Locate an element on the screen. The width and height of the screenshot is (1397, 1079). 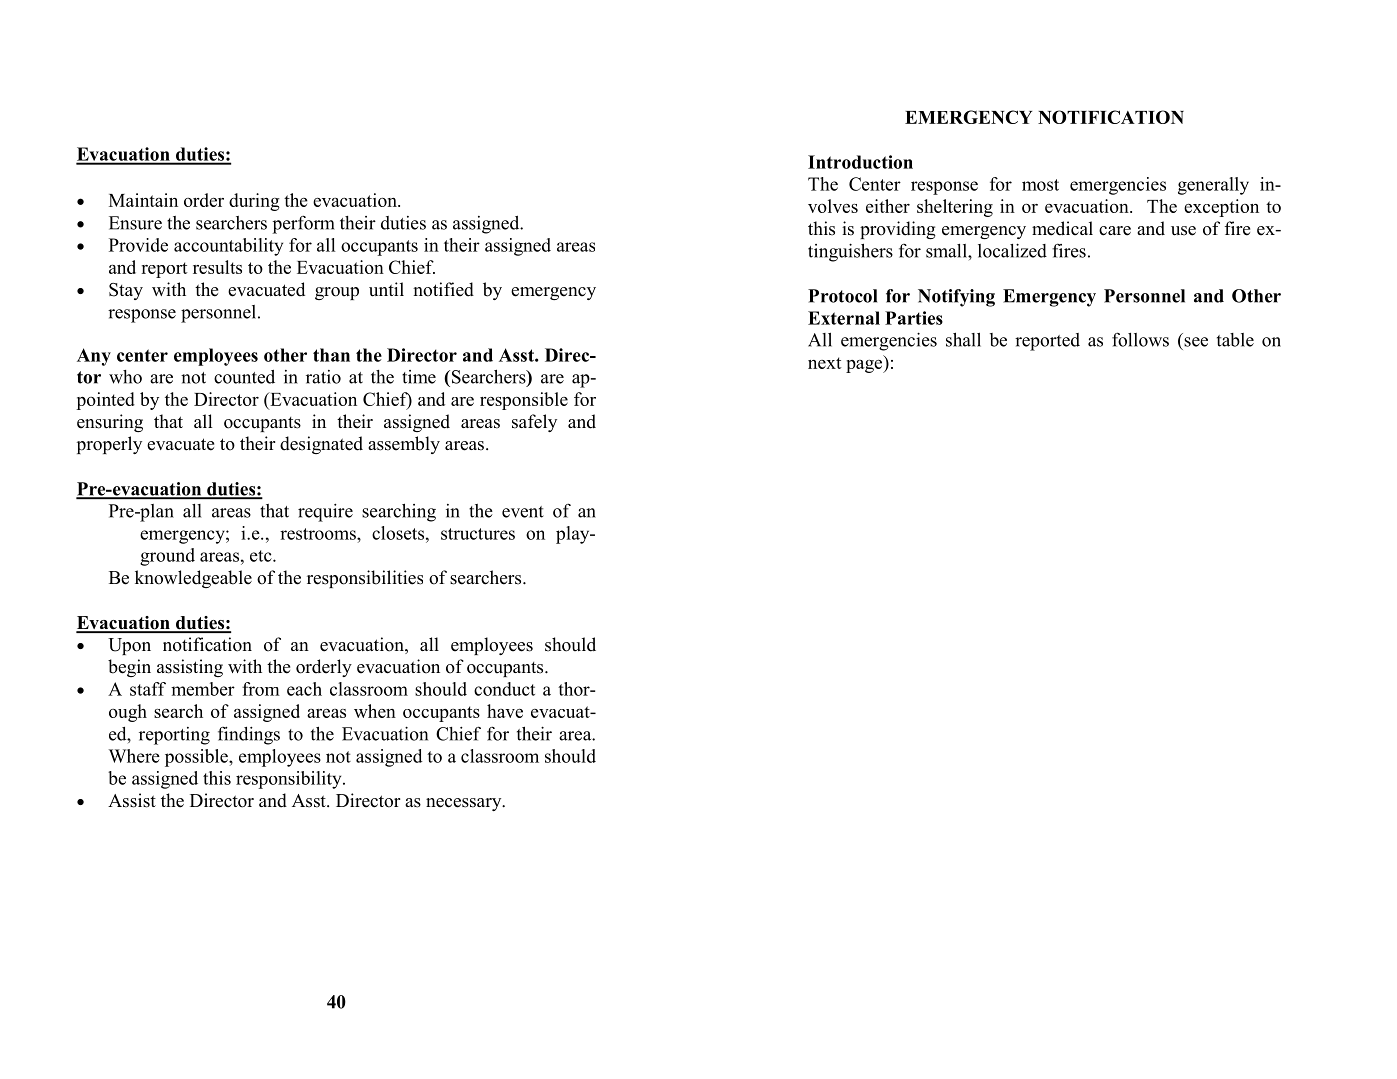
Introduction is located at coordinates (860, 162).
